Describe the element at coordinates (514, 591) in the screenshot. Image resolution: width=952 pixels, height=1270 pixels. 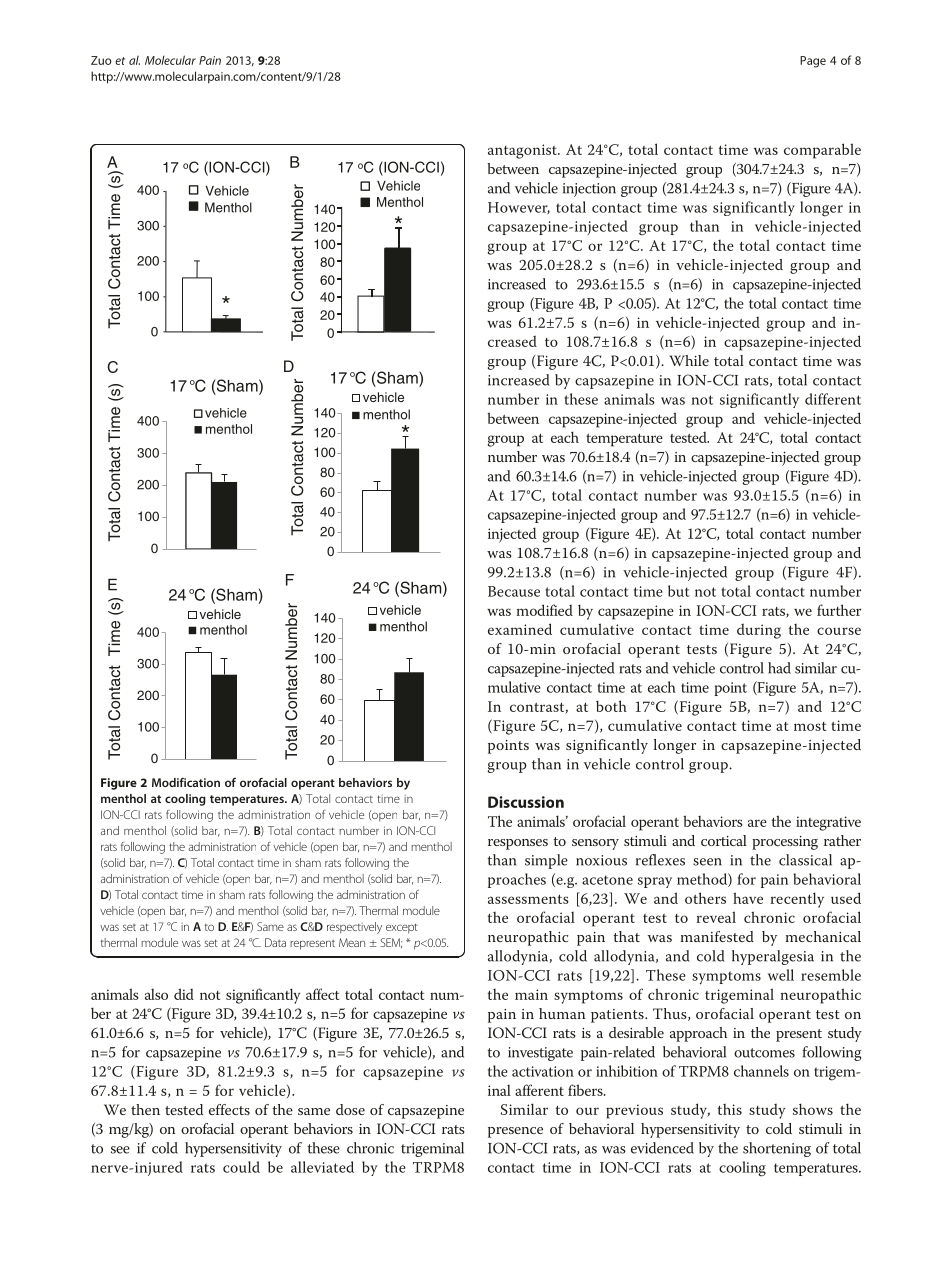
I see `Because` at that location.
